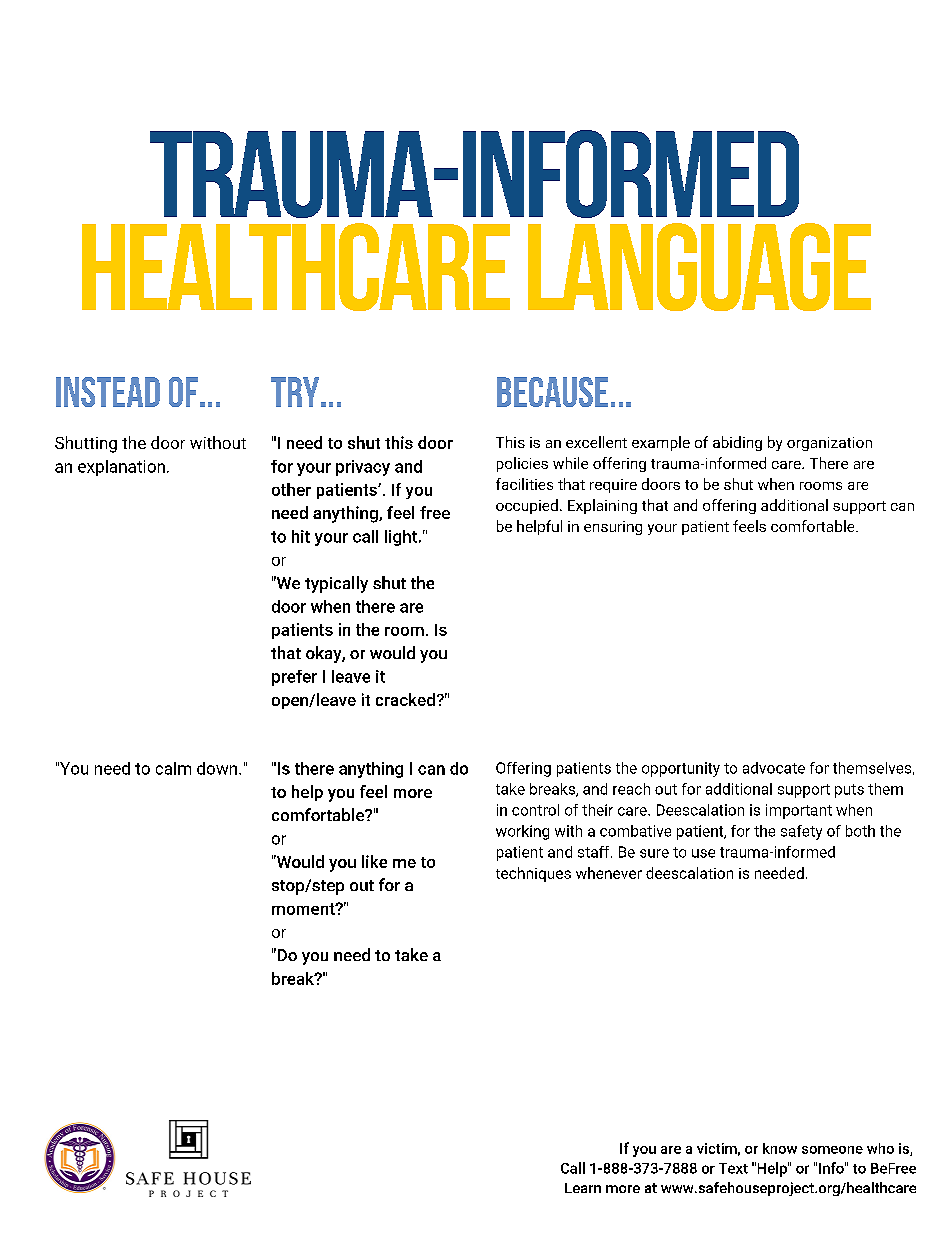 The height and width of the screenshot is (1233, 952). What do you see at coordinates (613, 528) in the screenshot?
I see `ensuring` at bounding box center [613, 528].
